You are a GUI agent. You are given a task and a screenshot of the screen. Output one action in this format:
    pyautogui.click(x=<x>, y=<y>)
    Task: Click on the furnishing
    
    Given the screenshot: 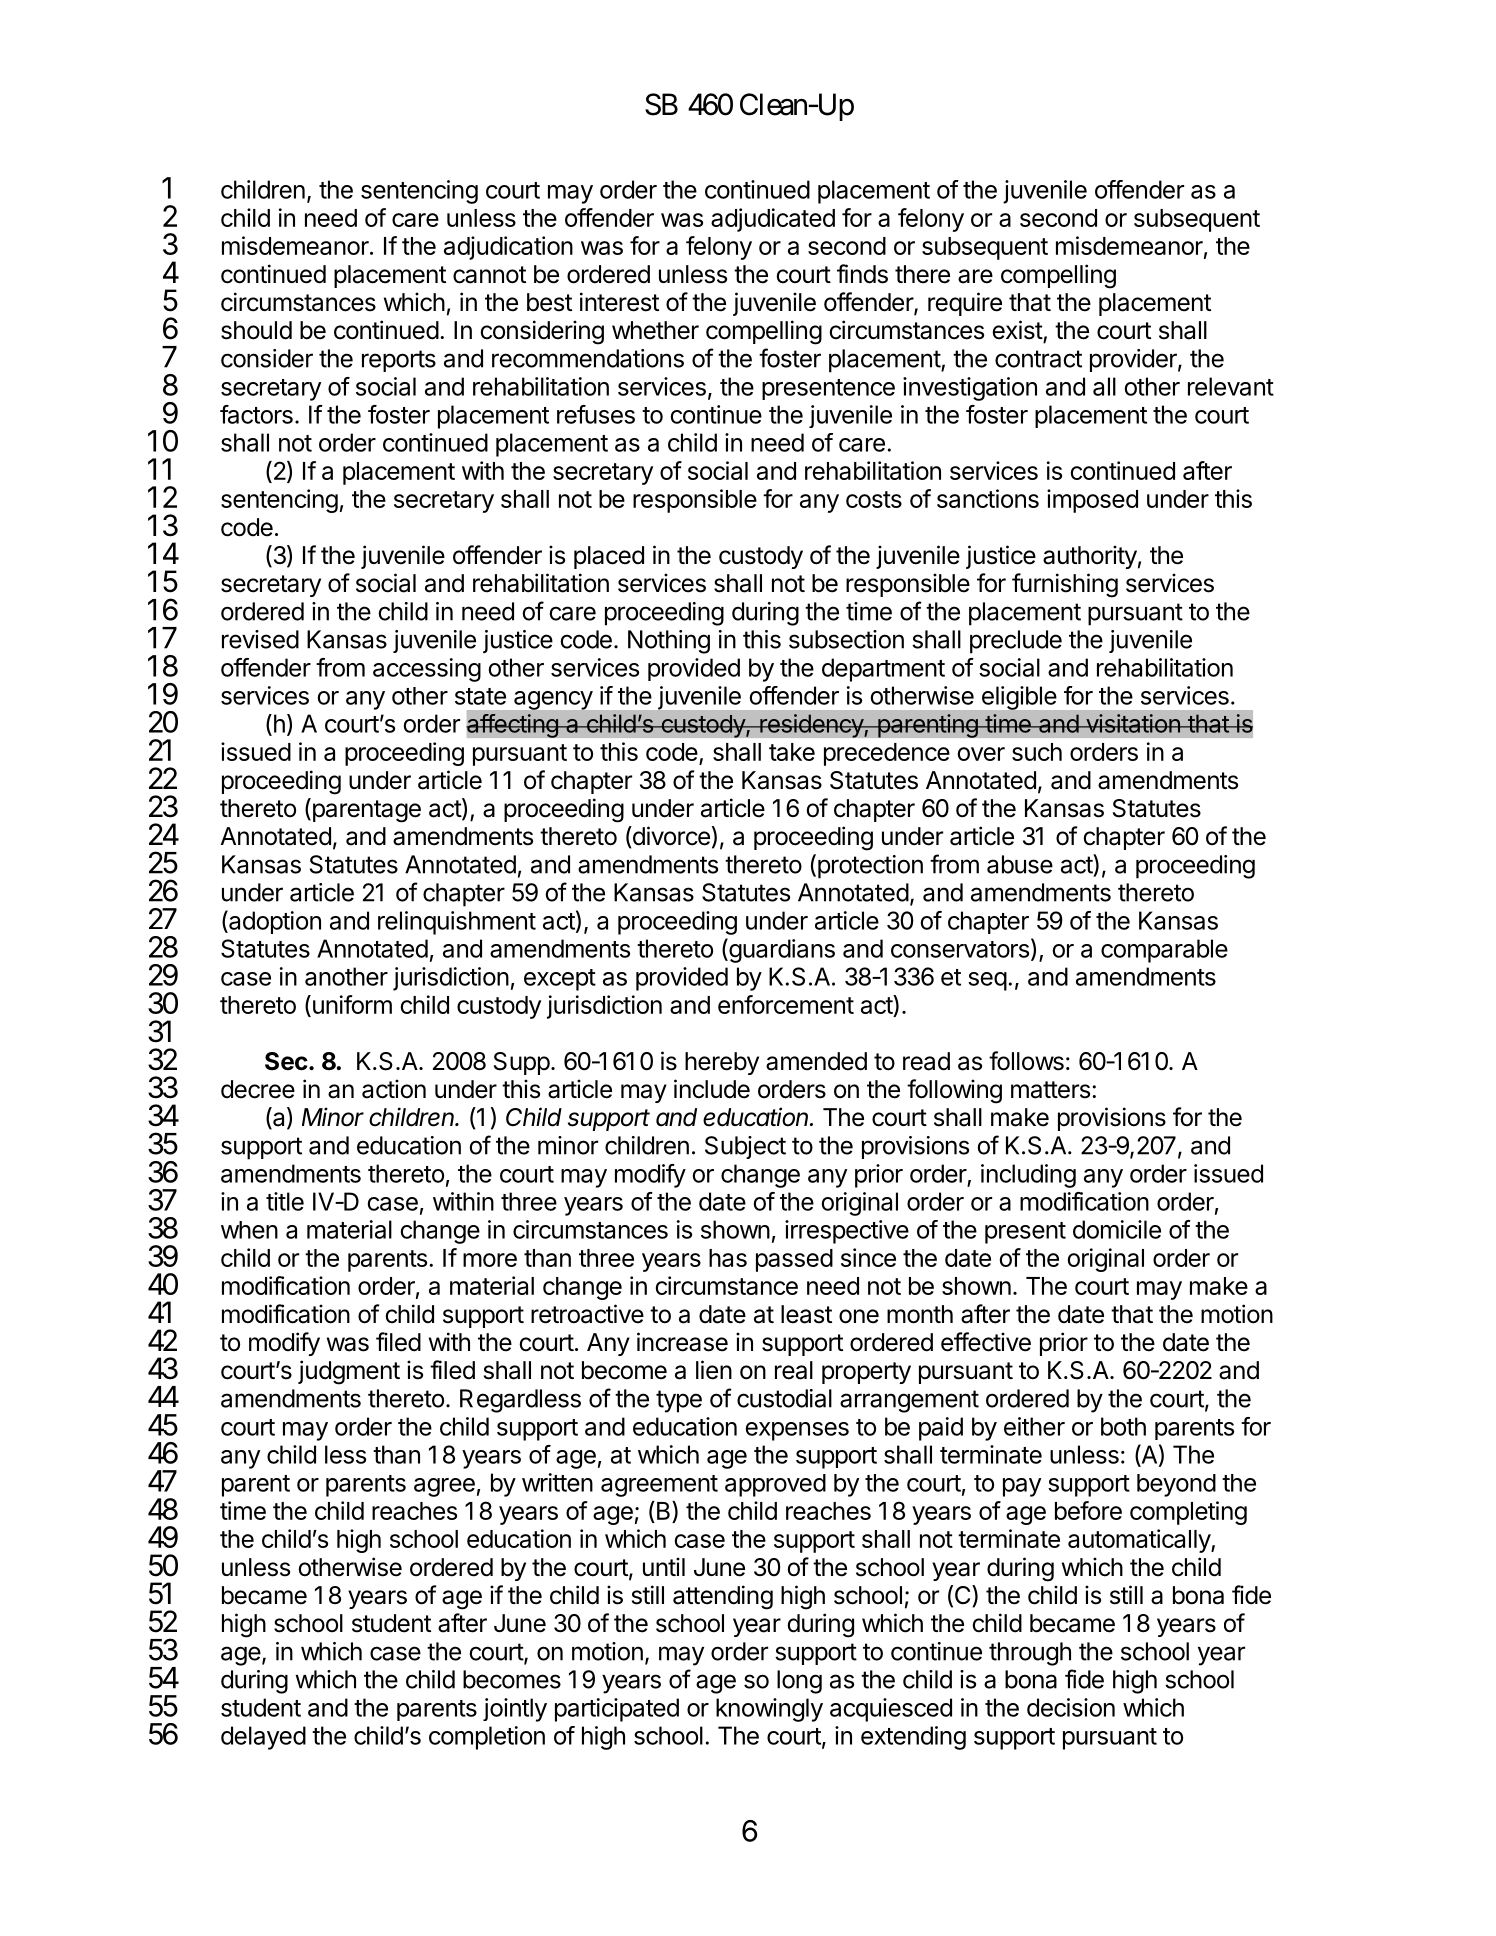 What is the action you would take?
    pyautogui.click(x=1065, y=585)
